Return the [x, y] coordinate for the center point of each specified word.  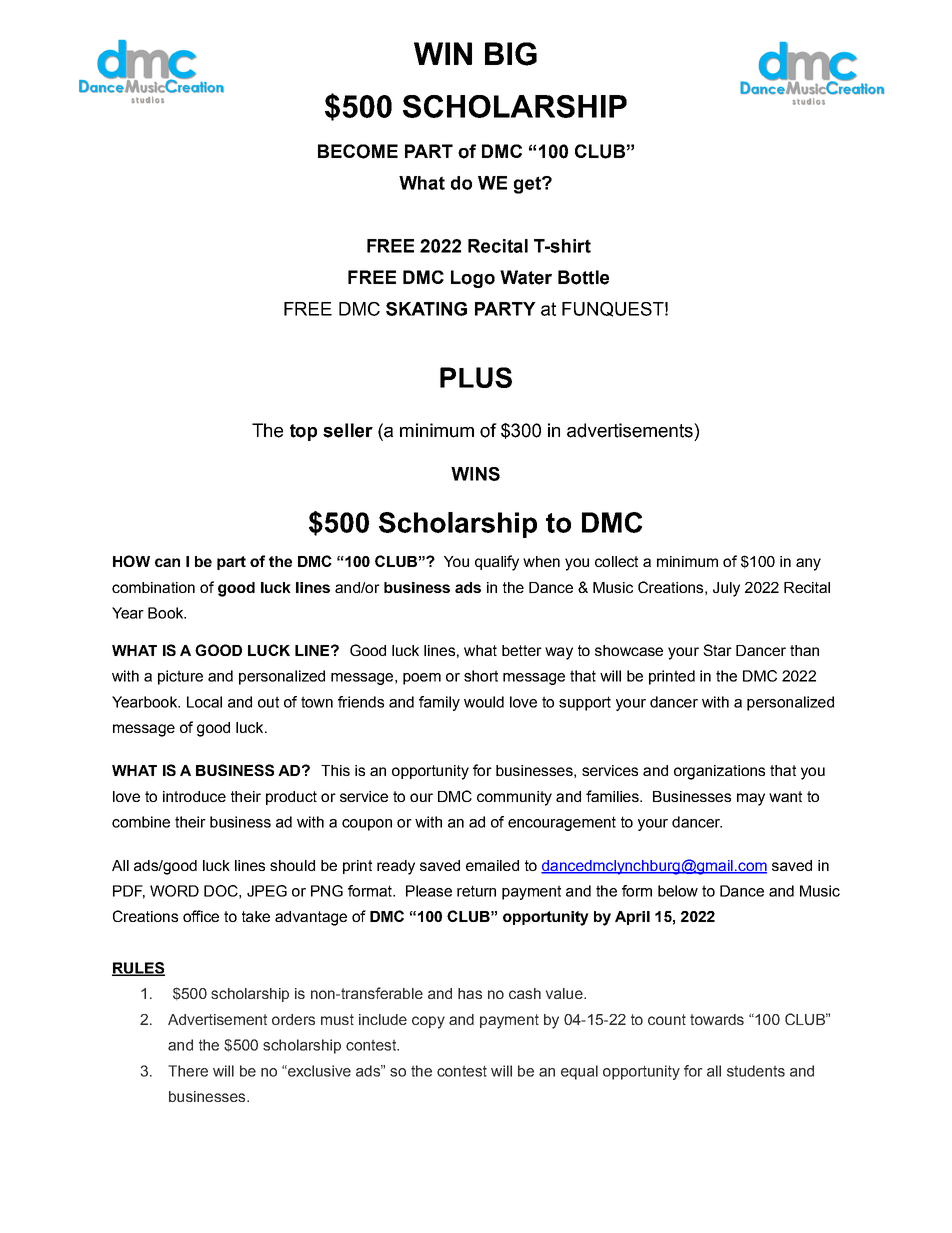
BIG [511, 54]
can [167, 562]
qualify [497, 563]
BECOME [358, 151]
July [726, 589]
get [528, 185]
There [188, 1071]
